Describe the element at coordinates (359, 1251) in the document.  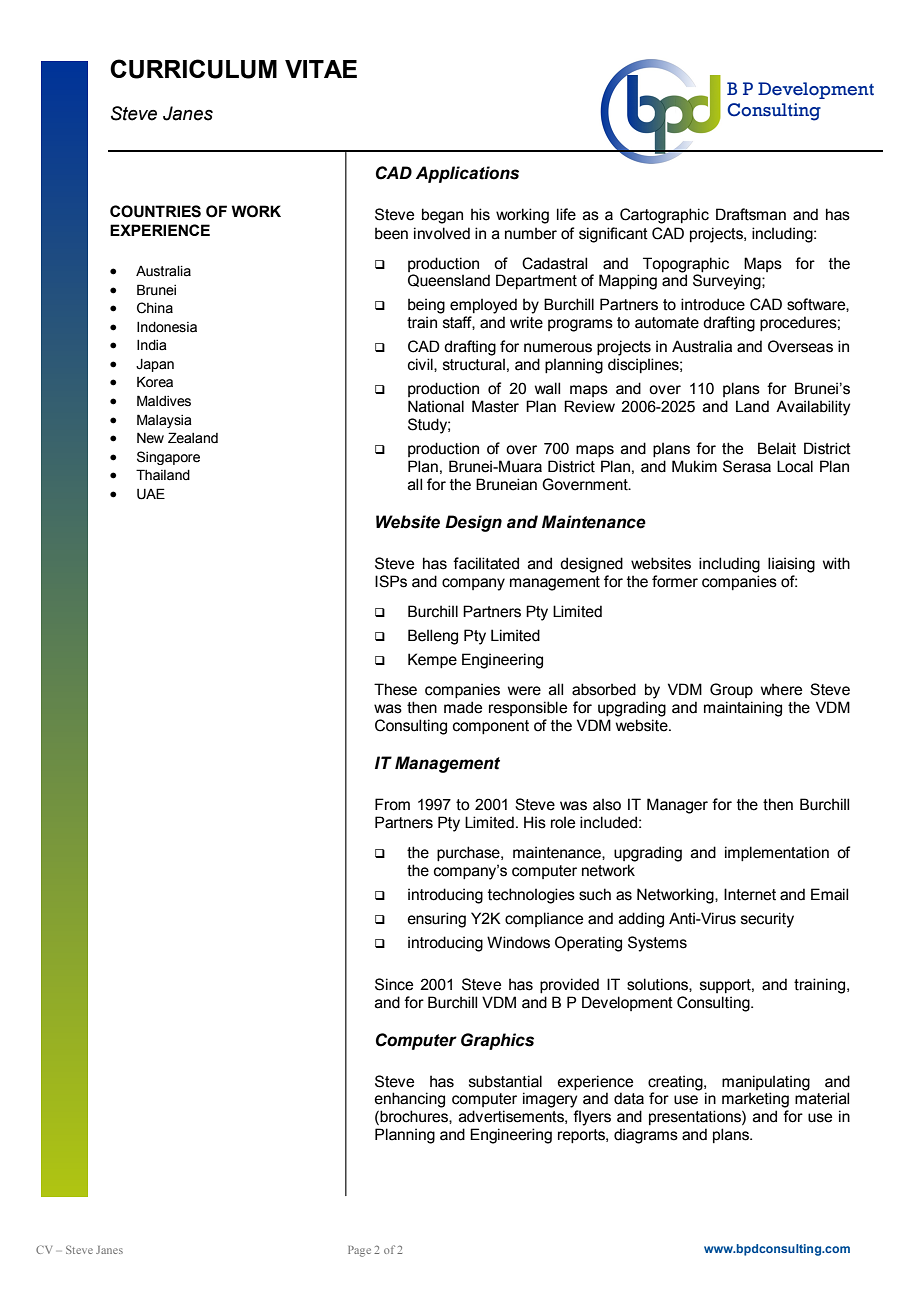
I see `Page` at that location.
